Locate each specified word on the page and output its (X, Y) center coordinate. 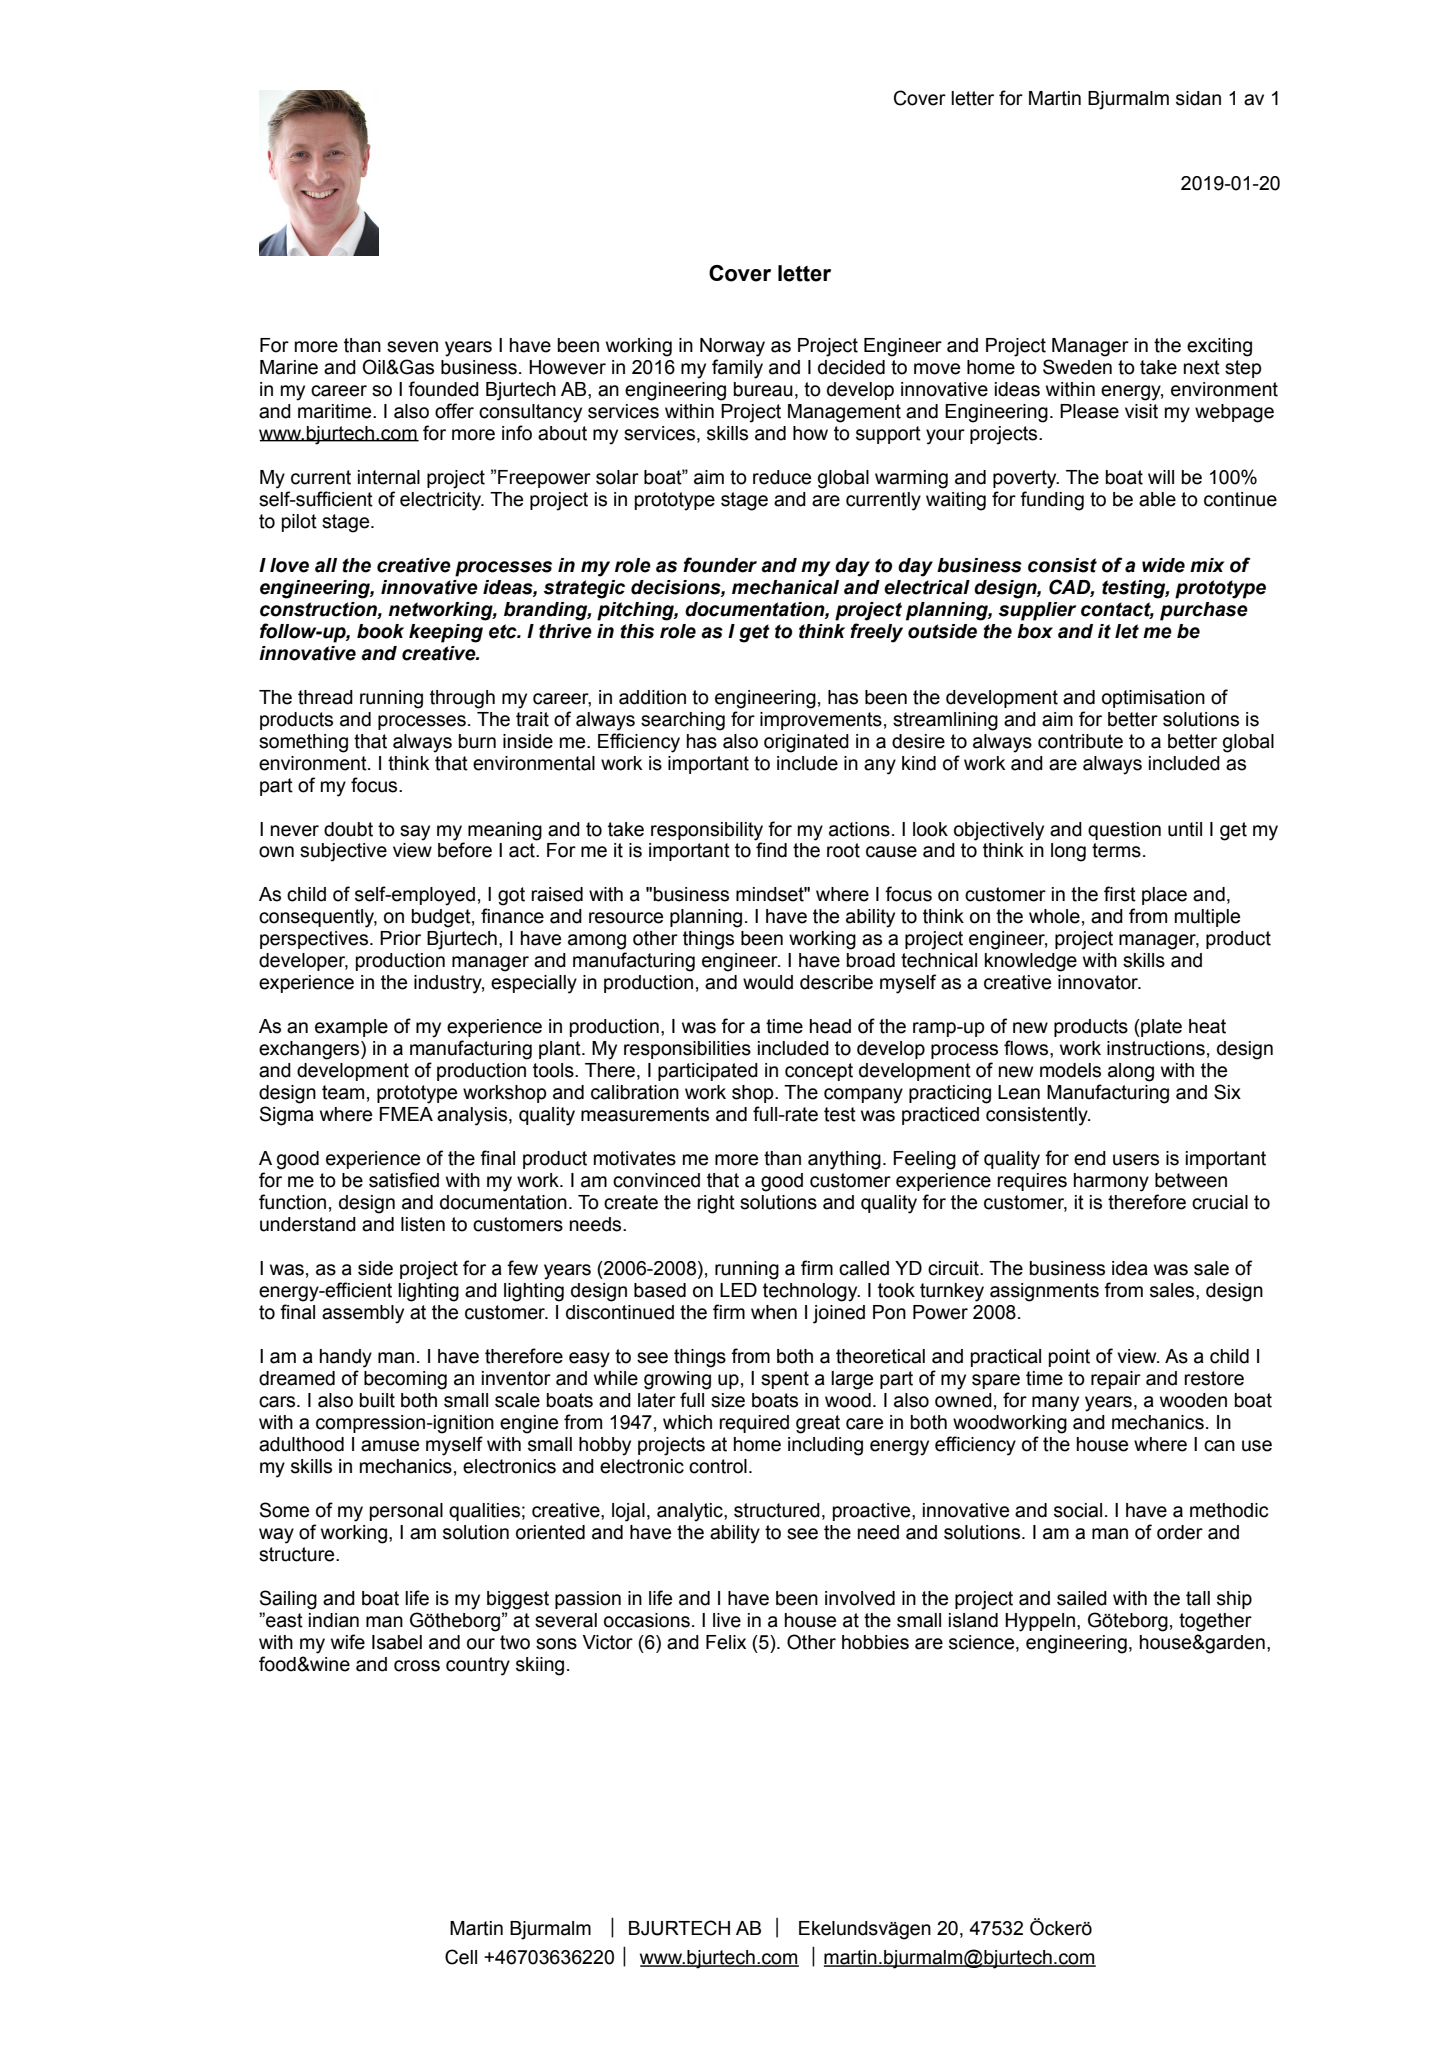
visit (1141, 411)
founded (443, 389)
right (716, 1204)
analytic (691, 1512)
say (415, 833)
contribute (1080, 741)
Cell (461, 1957)
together (1215, 1622)
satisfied (404, 1180)
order (1180, 1532)
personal (406, 1512)
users (1136, 1160)
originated (806, 743)
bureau (763, 389)
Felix (726, 1642)
